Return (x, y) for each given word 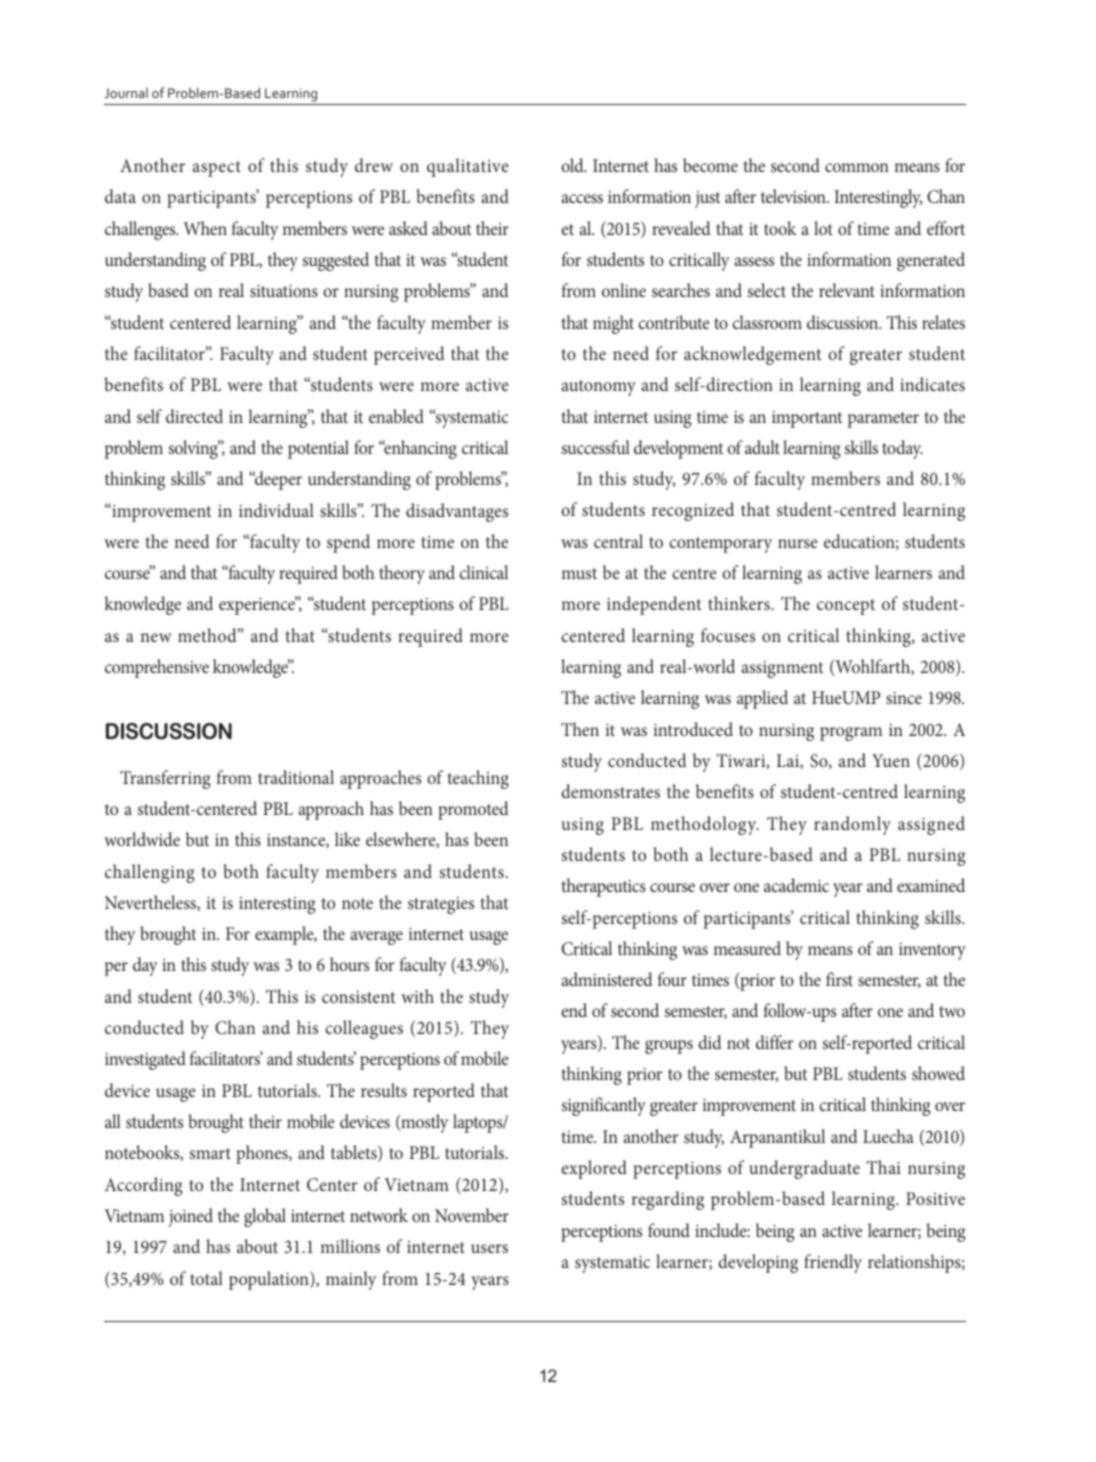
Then (580, 729)
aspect (217, 169)
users (489, 1248)
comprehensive (157, 668)
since (904, 698)
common (857, 167)
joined (190, 1217)
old (573, 165)
